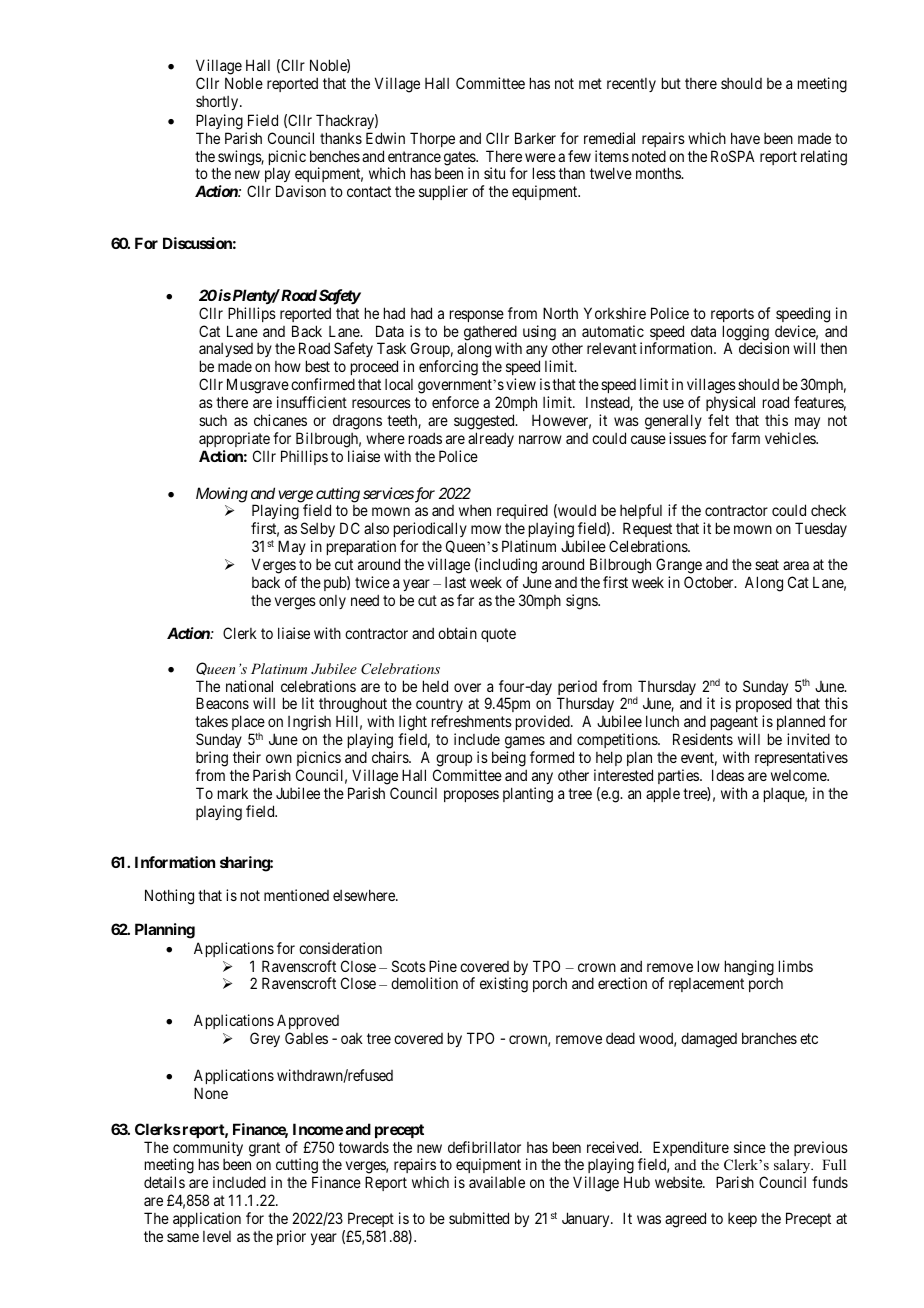  Describe the element at coordinates (745, 138) in the image. I see `have` at that location.
